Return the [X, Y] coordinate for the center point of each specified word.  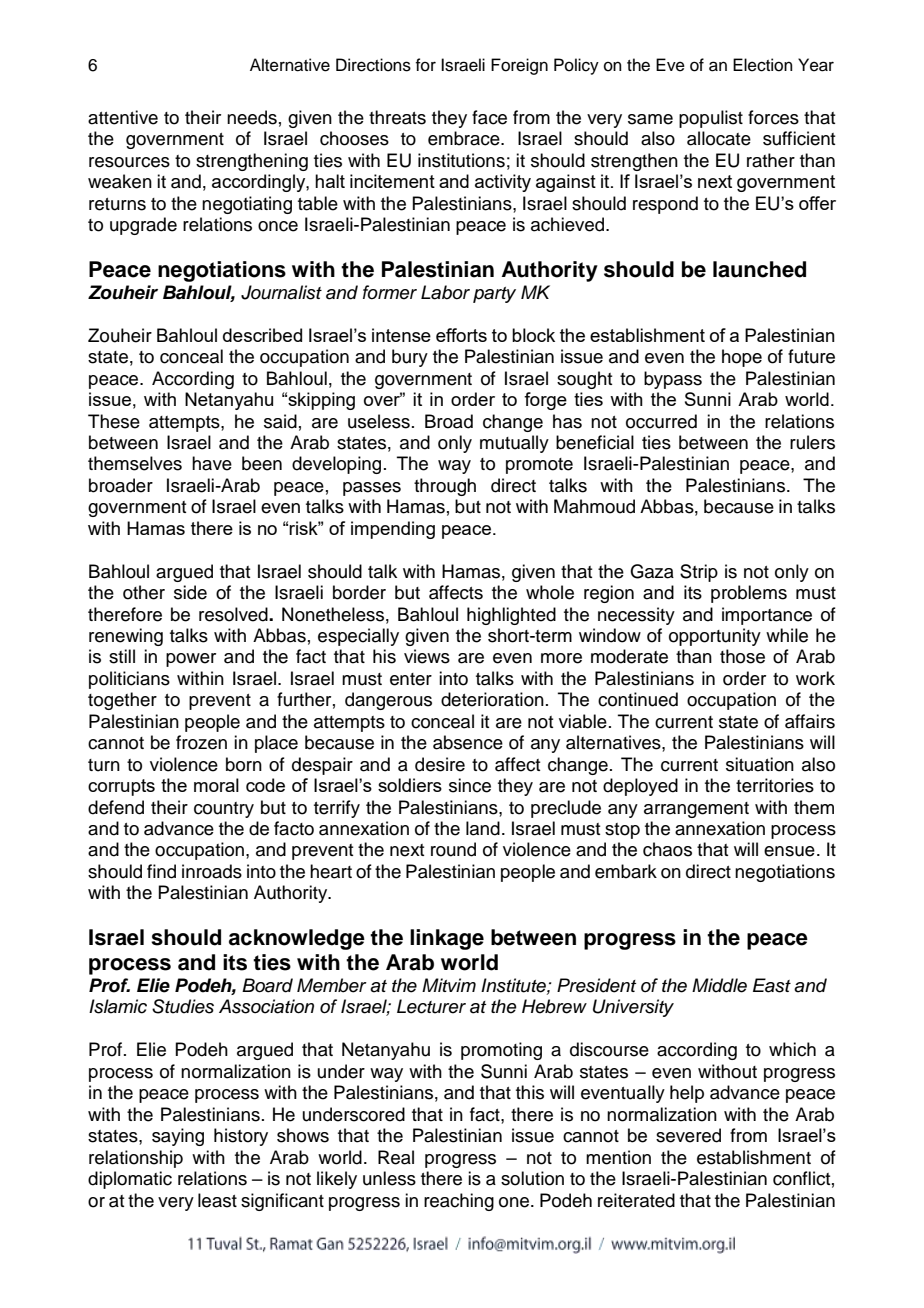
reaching [459, 1202]
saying [178, 1137]
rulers [812, 442]
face [489, 117]
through [445, 487]
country [224, 810]
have [212, 463]
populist [711, 119]
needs [252, 117]
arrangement [696, 810]
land [483, 828]
